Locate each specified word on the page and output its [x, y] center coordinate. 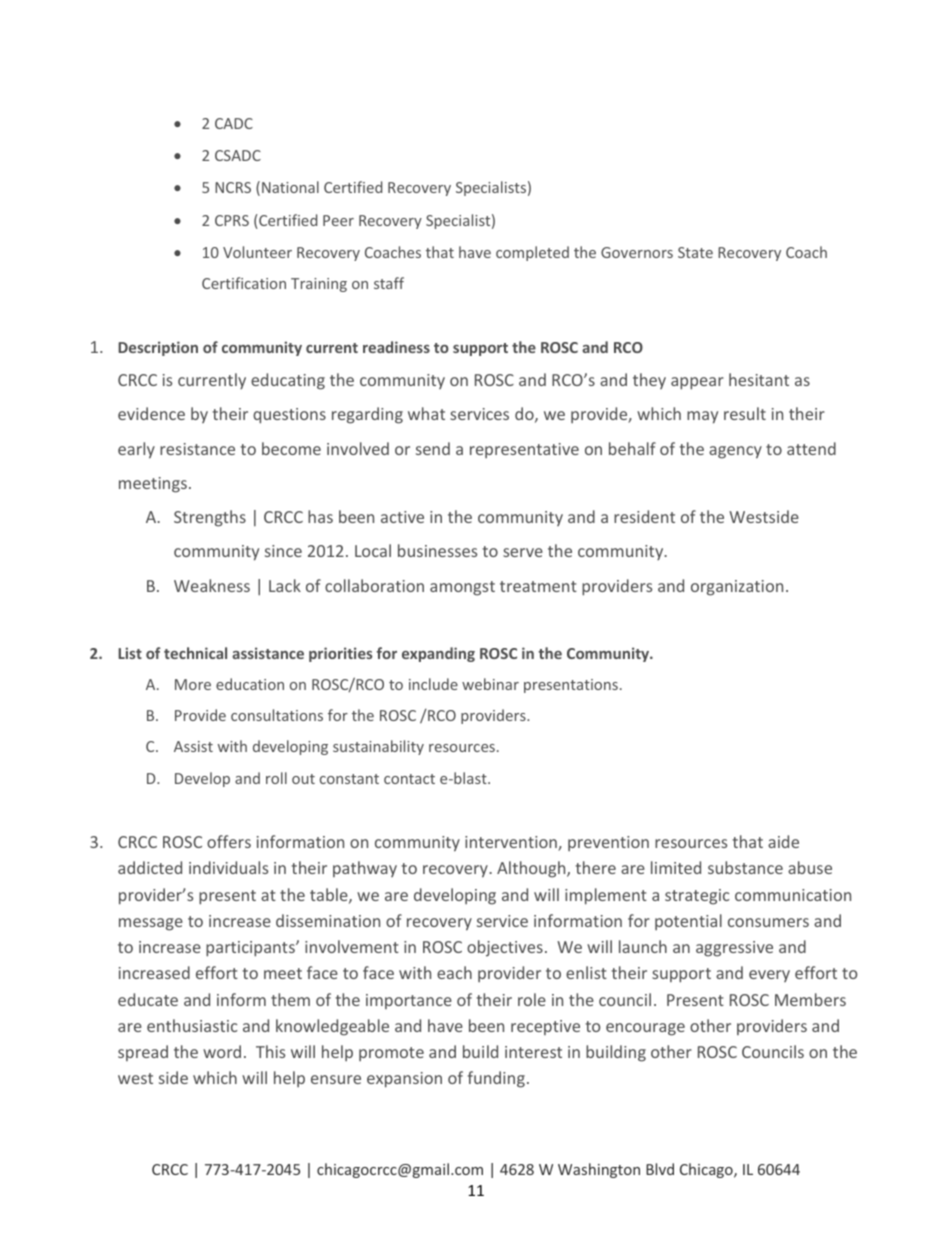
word [222, 1051]
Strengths [210, 518]
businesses [437, 550]
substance [745, 867]
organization [737, 588]
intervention [512, 843]
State [695, 252]
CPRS [232, 220]
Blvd [660, 1169]
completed [532, 253]
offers [229, 841]
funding [496, 1079]
